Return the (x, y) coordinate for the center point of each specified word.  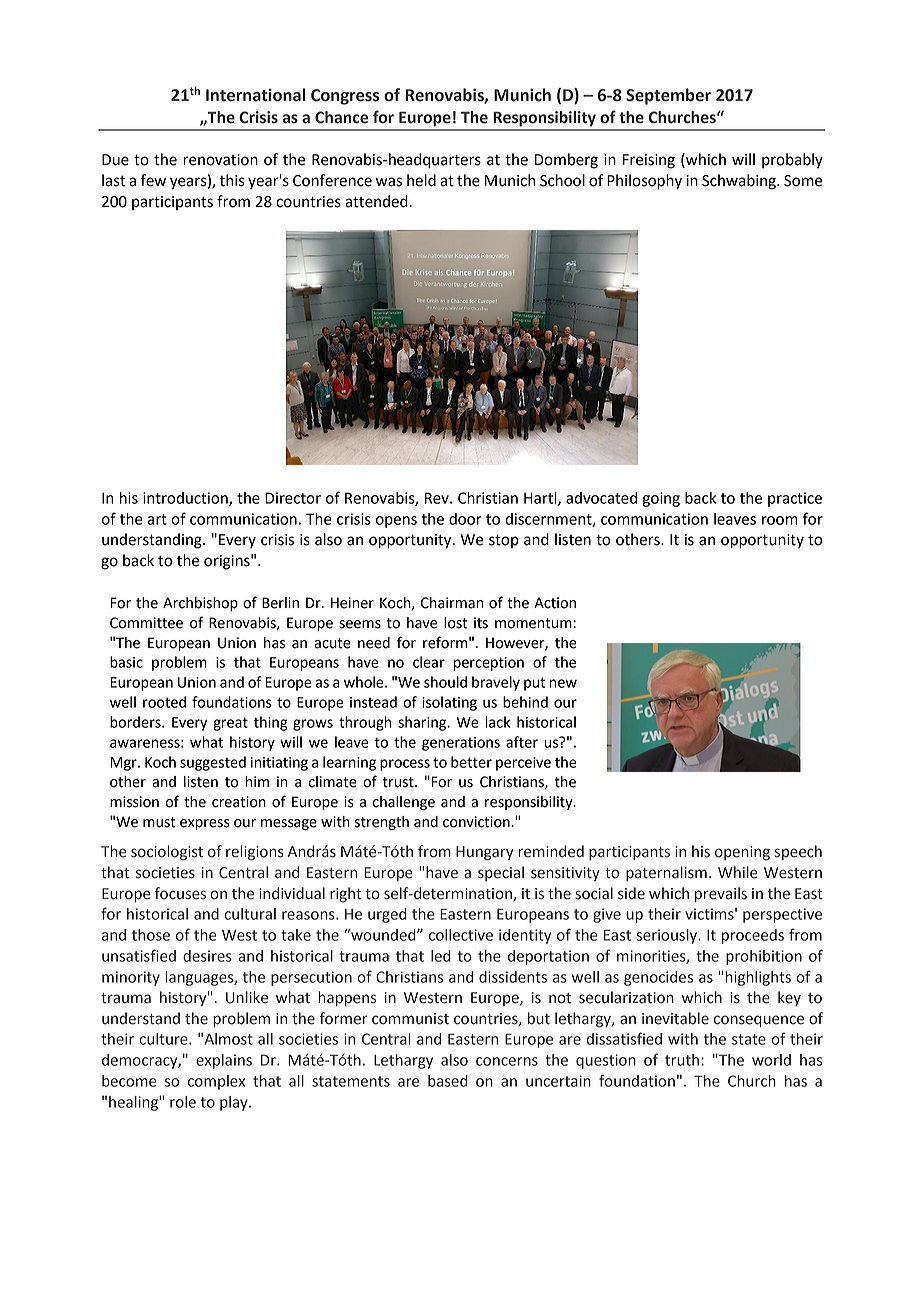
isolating (449, 703)
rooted (164, 702)
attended (377, 201)
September (668, 96)
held (421, 180)
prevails (721, 894)
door (465, 519)
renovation (220, 160)
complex (216, 1082)
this (232, 180)
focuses (180, 893)
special (501, 873)
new (563, 683)
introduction (186, 499)
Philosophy (644, 182)
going (661, 499)
